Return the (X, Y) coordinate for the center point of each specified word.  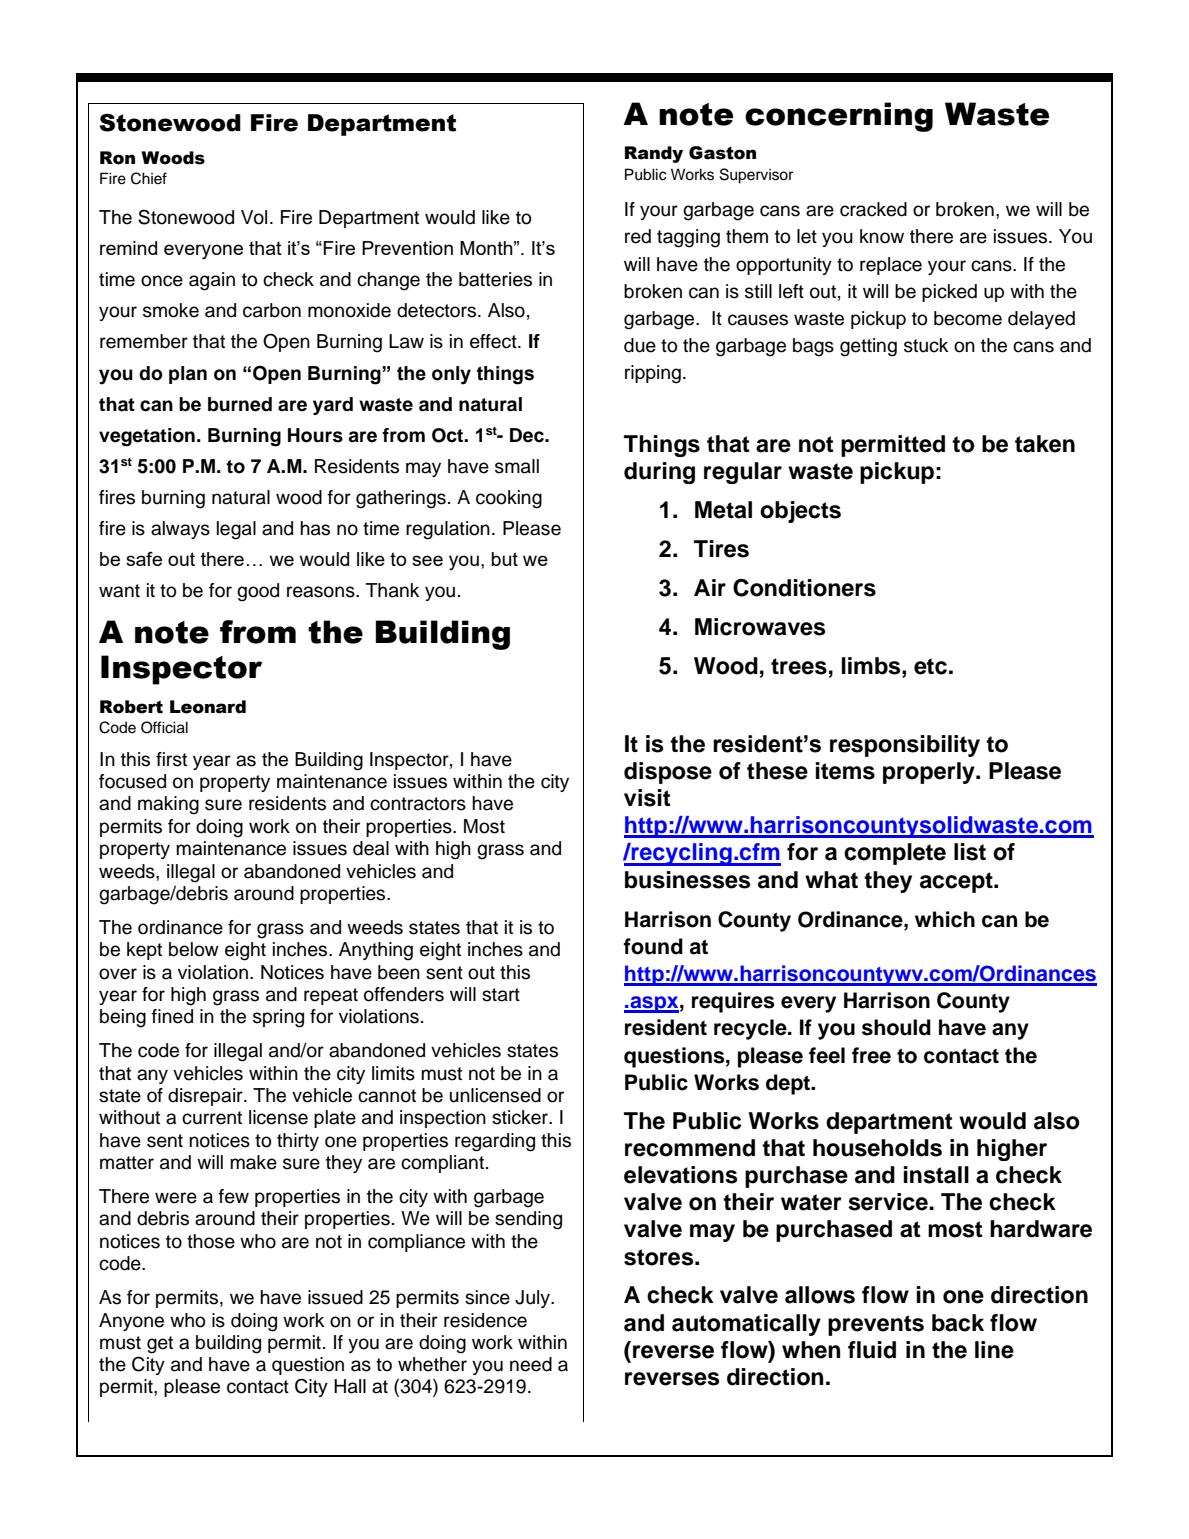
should (896, 1027)
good (258, 592)
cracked (873, 209)
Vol (254, 217)
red (638, 236)
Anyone (131, 1322)
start (501, 995)
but (504, 559)
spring (278, 1018)
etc (930, 666)
